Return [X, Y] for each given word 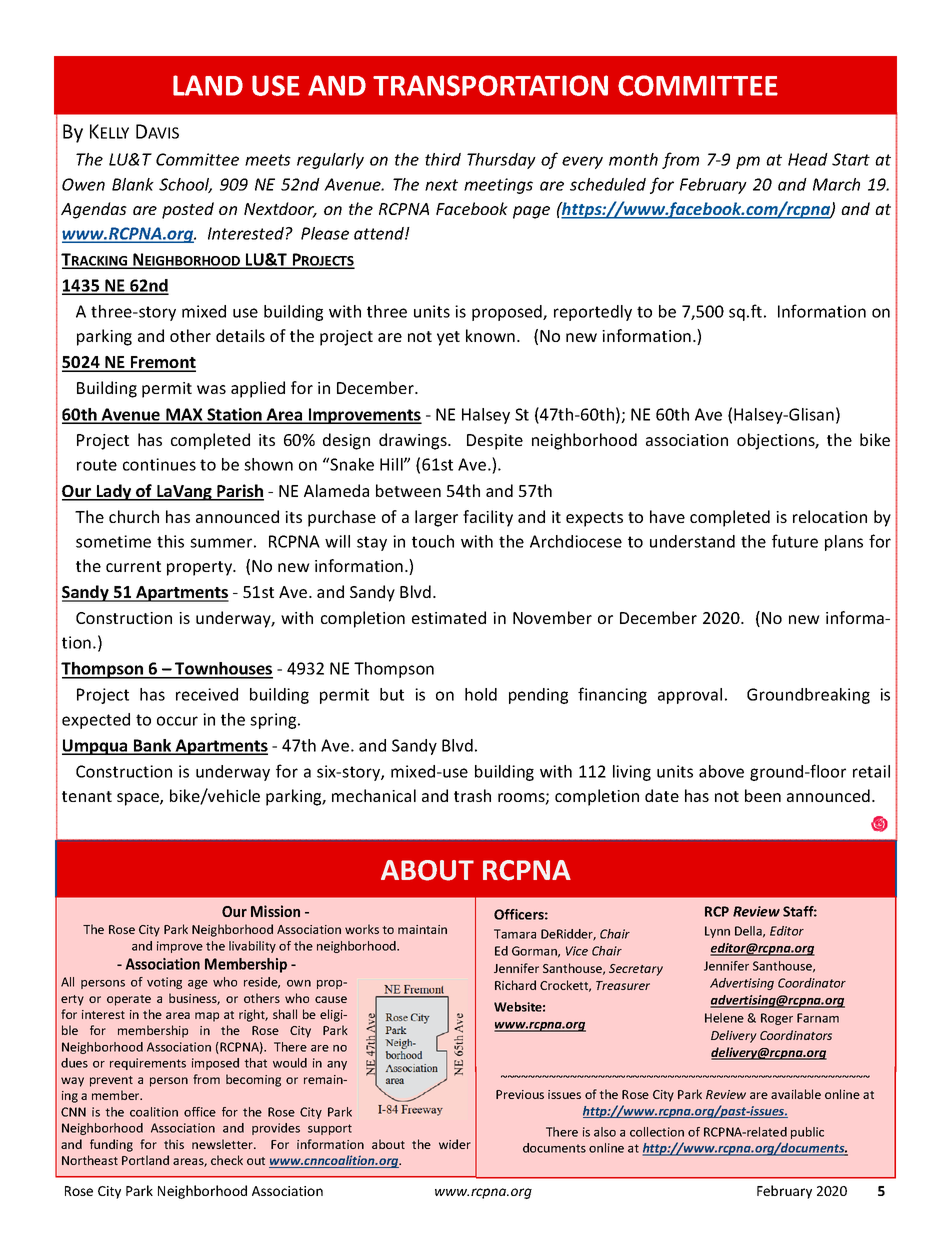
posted [188, 210]
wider [455, 1144]
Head [808, 159]
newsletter [224, 1144]
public [807, 1133]
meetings [498, 186]
